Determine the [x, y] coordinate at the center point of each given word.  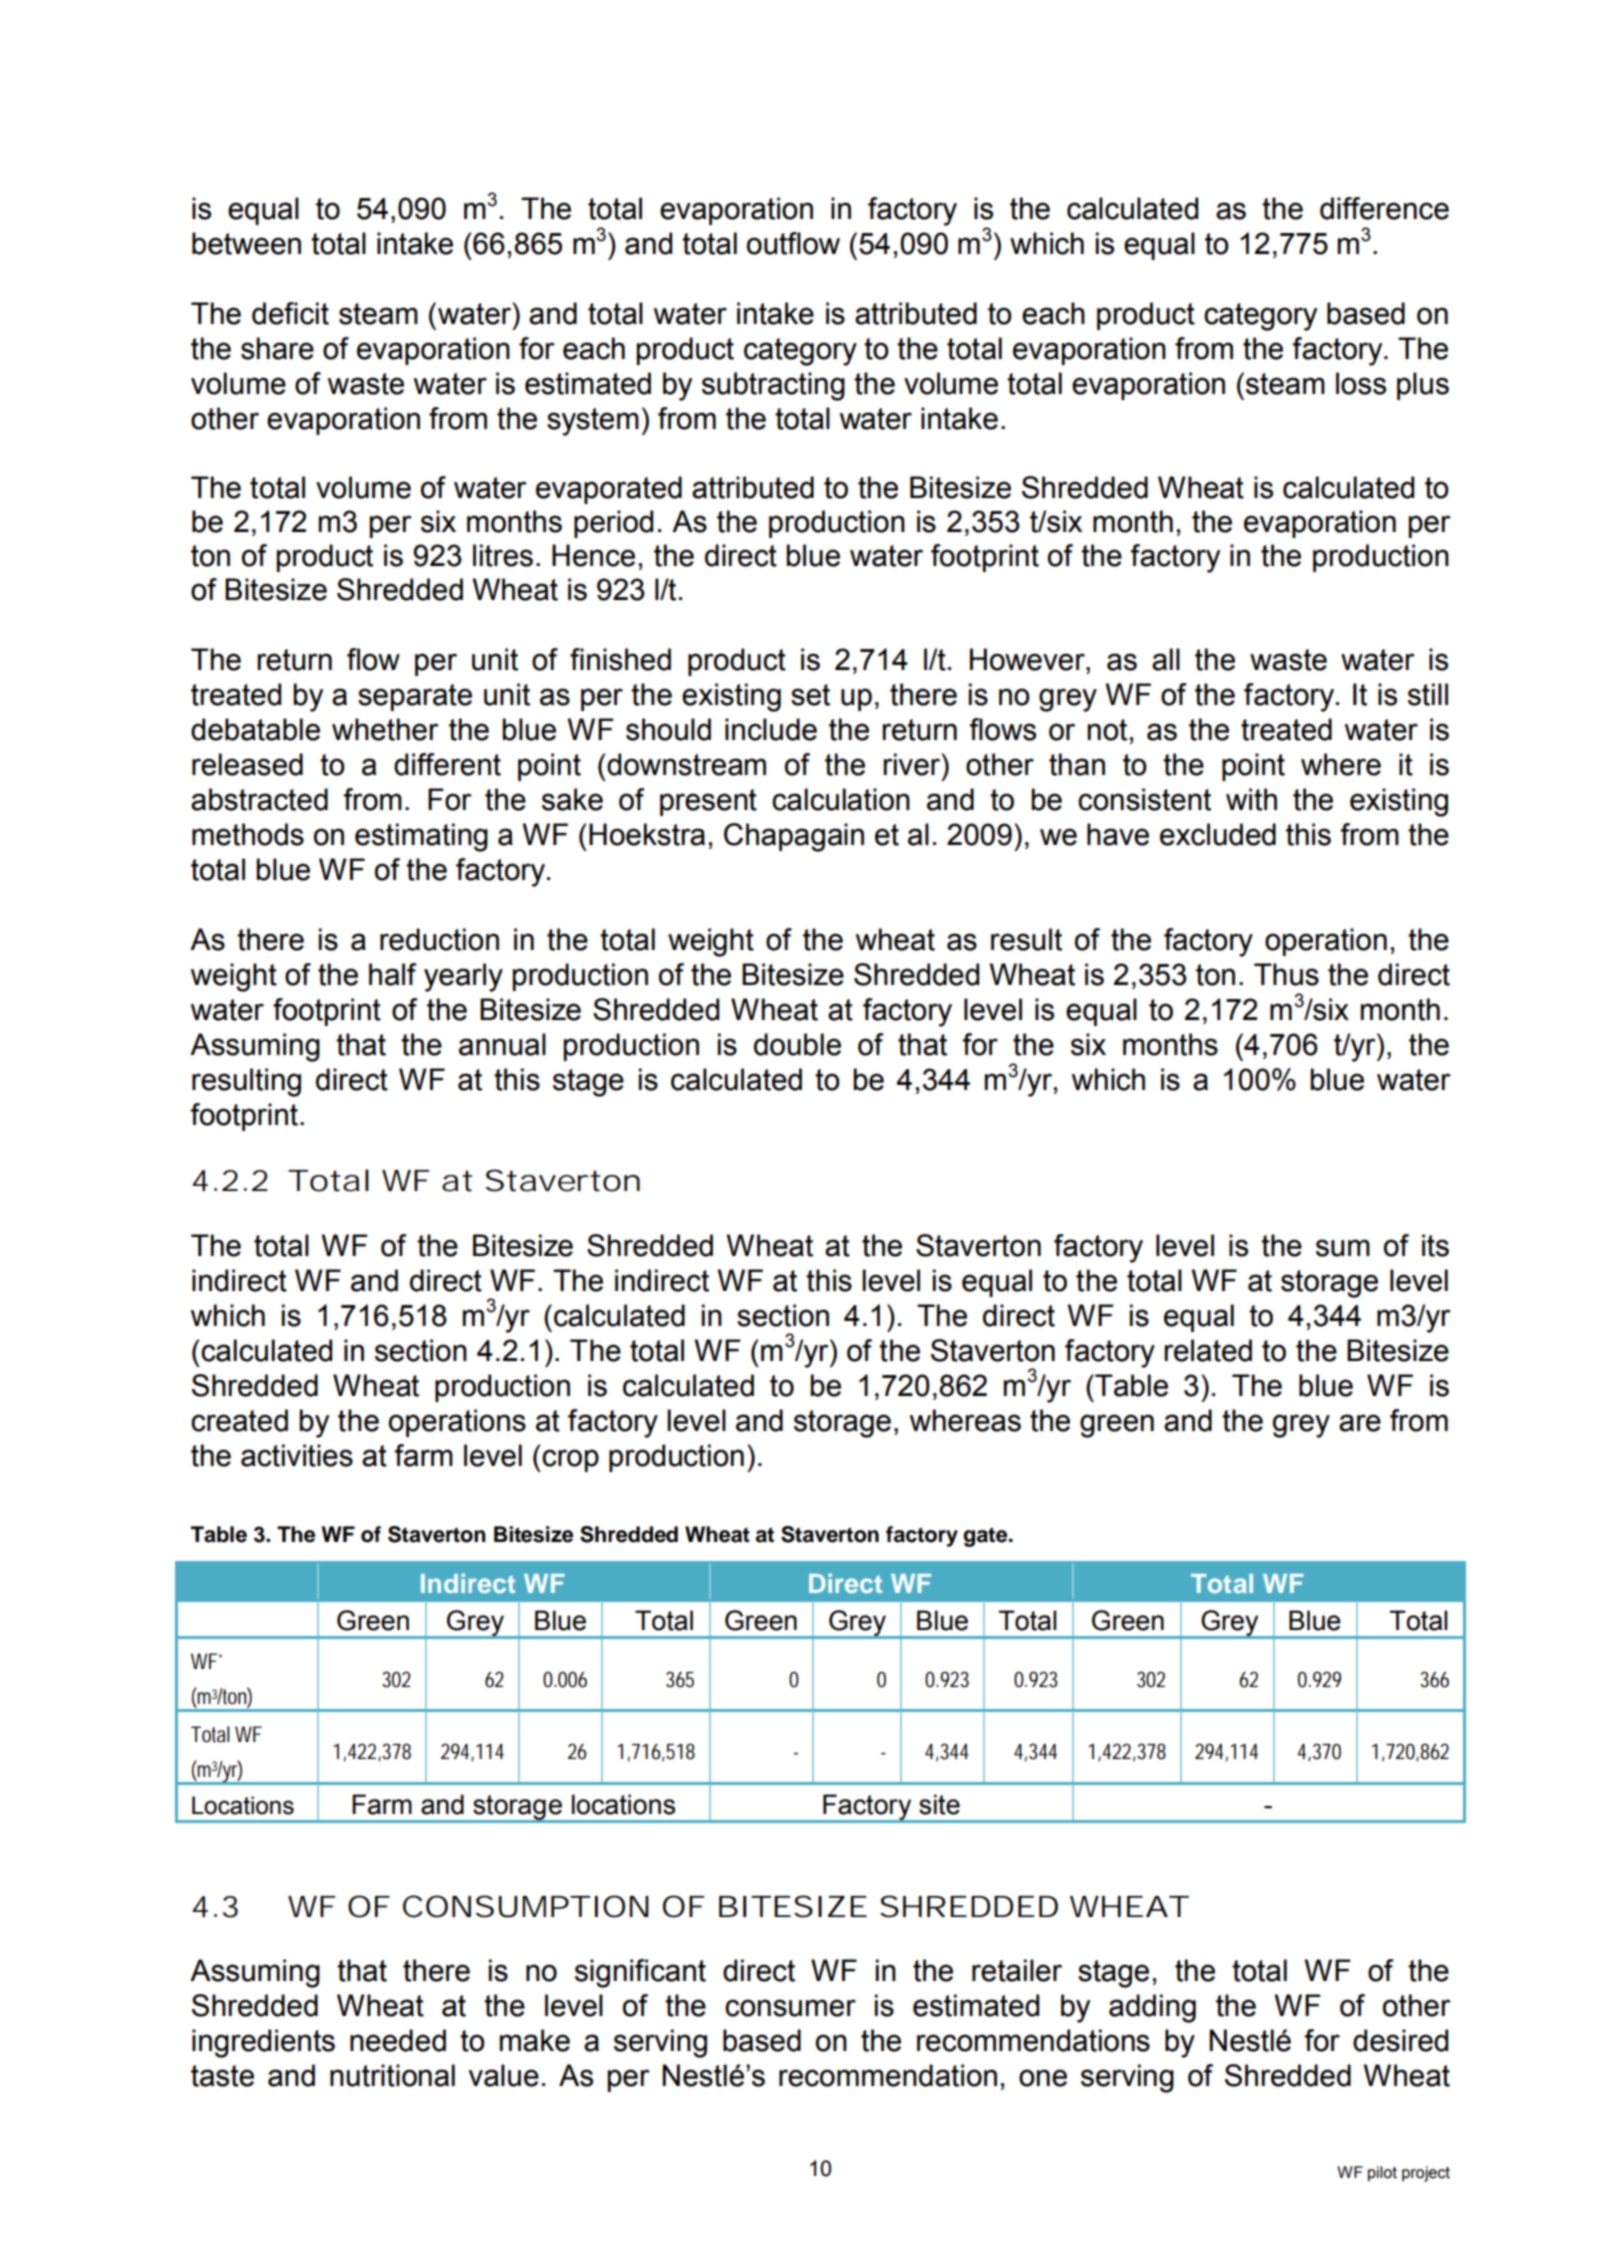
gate [986, 1537]
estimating [421, 837]
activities [297, 1455]
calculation [841, 799]
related [1208, 1350]
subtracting [773, 386]
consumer [790, 2008]
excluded [1218, 834]
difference [1384, 208]
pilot [1382, 2174]
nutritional [392, 2075]
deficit [290, 313]
